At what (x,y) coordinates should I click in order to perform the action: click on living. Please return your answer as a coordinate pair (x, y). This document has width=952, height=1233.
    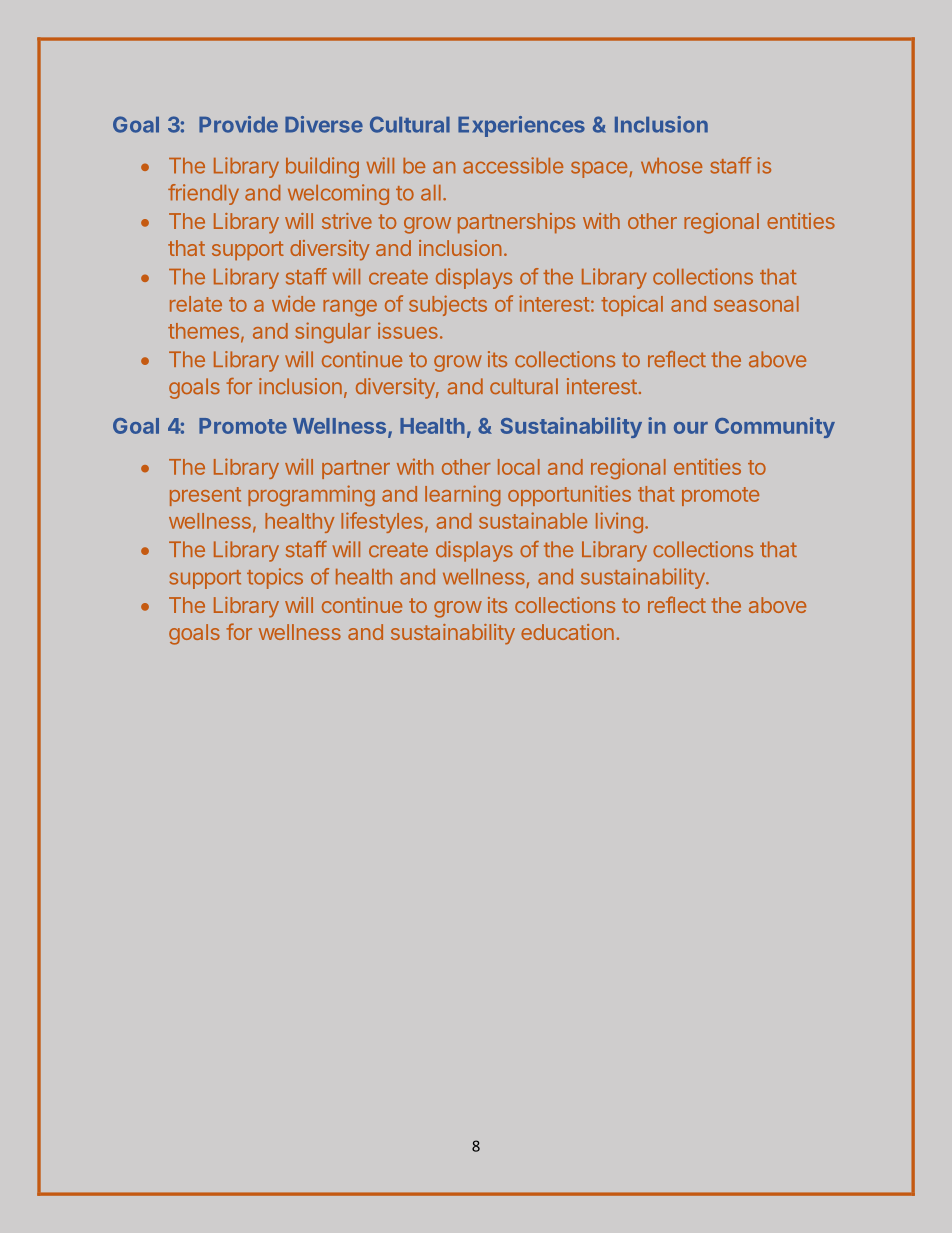
    Looking at the image, I should click on (619, 522).
